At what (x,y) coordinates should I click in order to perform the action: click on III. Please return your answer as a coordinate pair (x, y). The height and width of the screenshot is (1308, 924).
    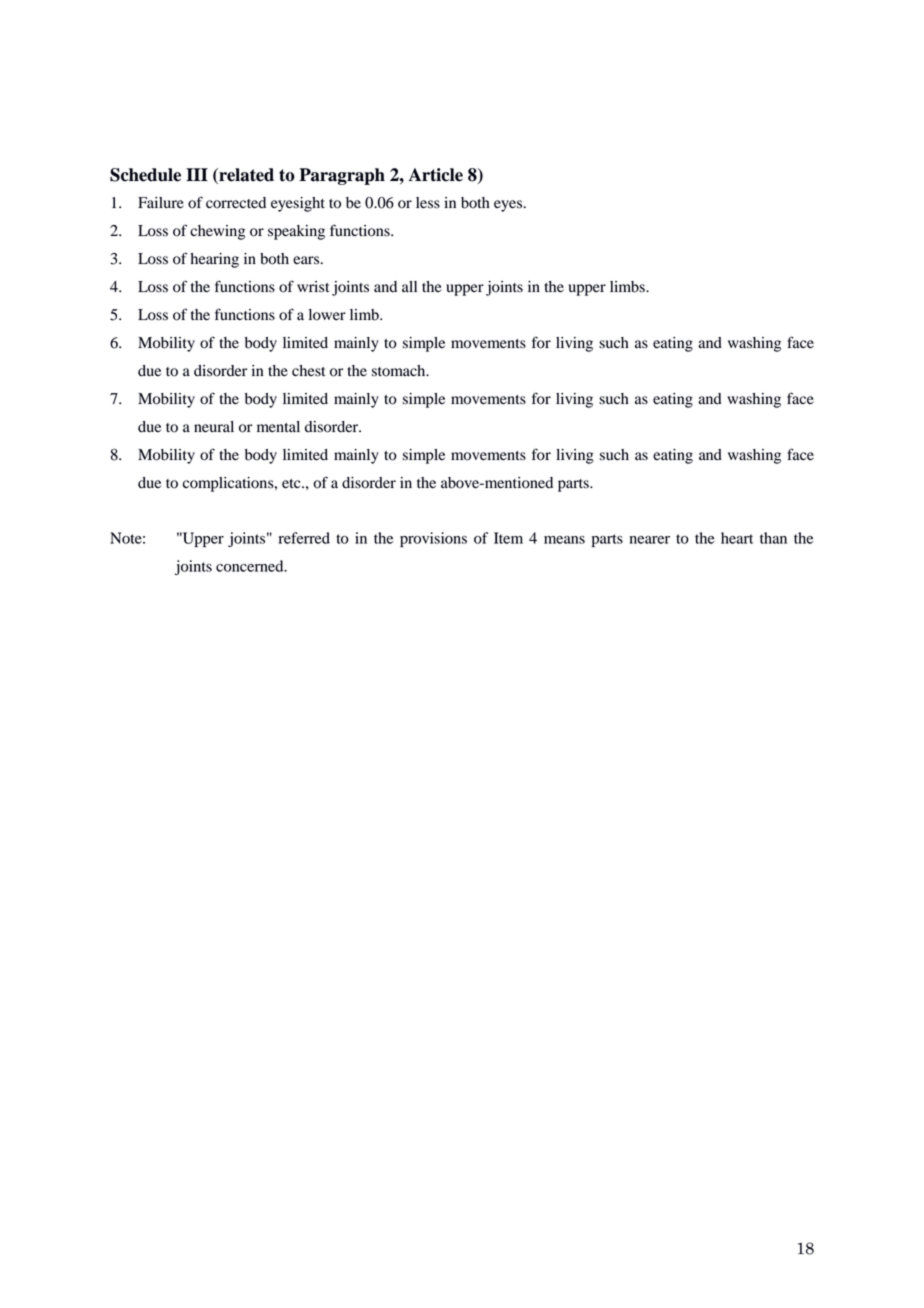
    Looking at the image, I should click on (197, 174).
